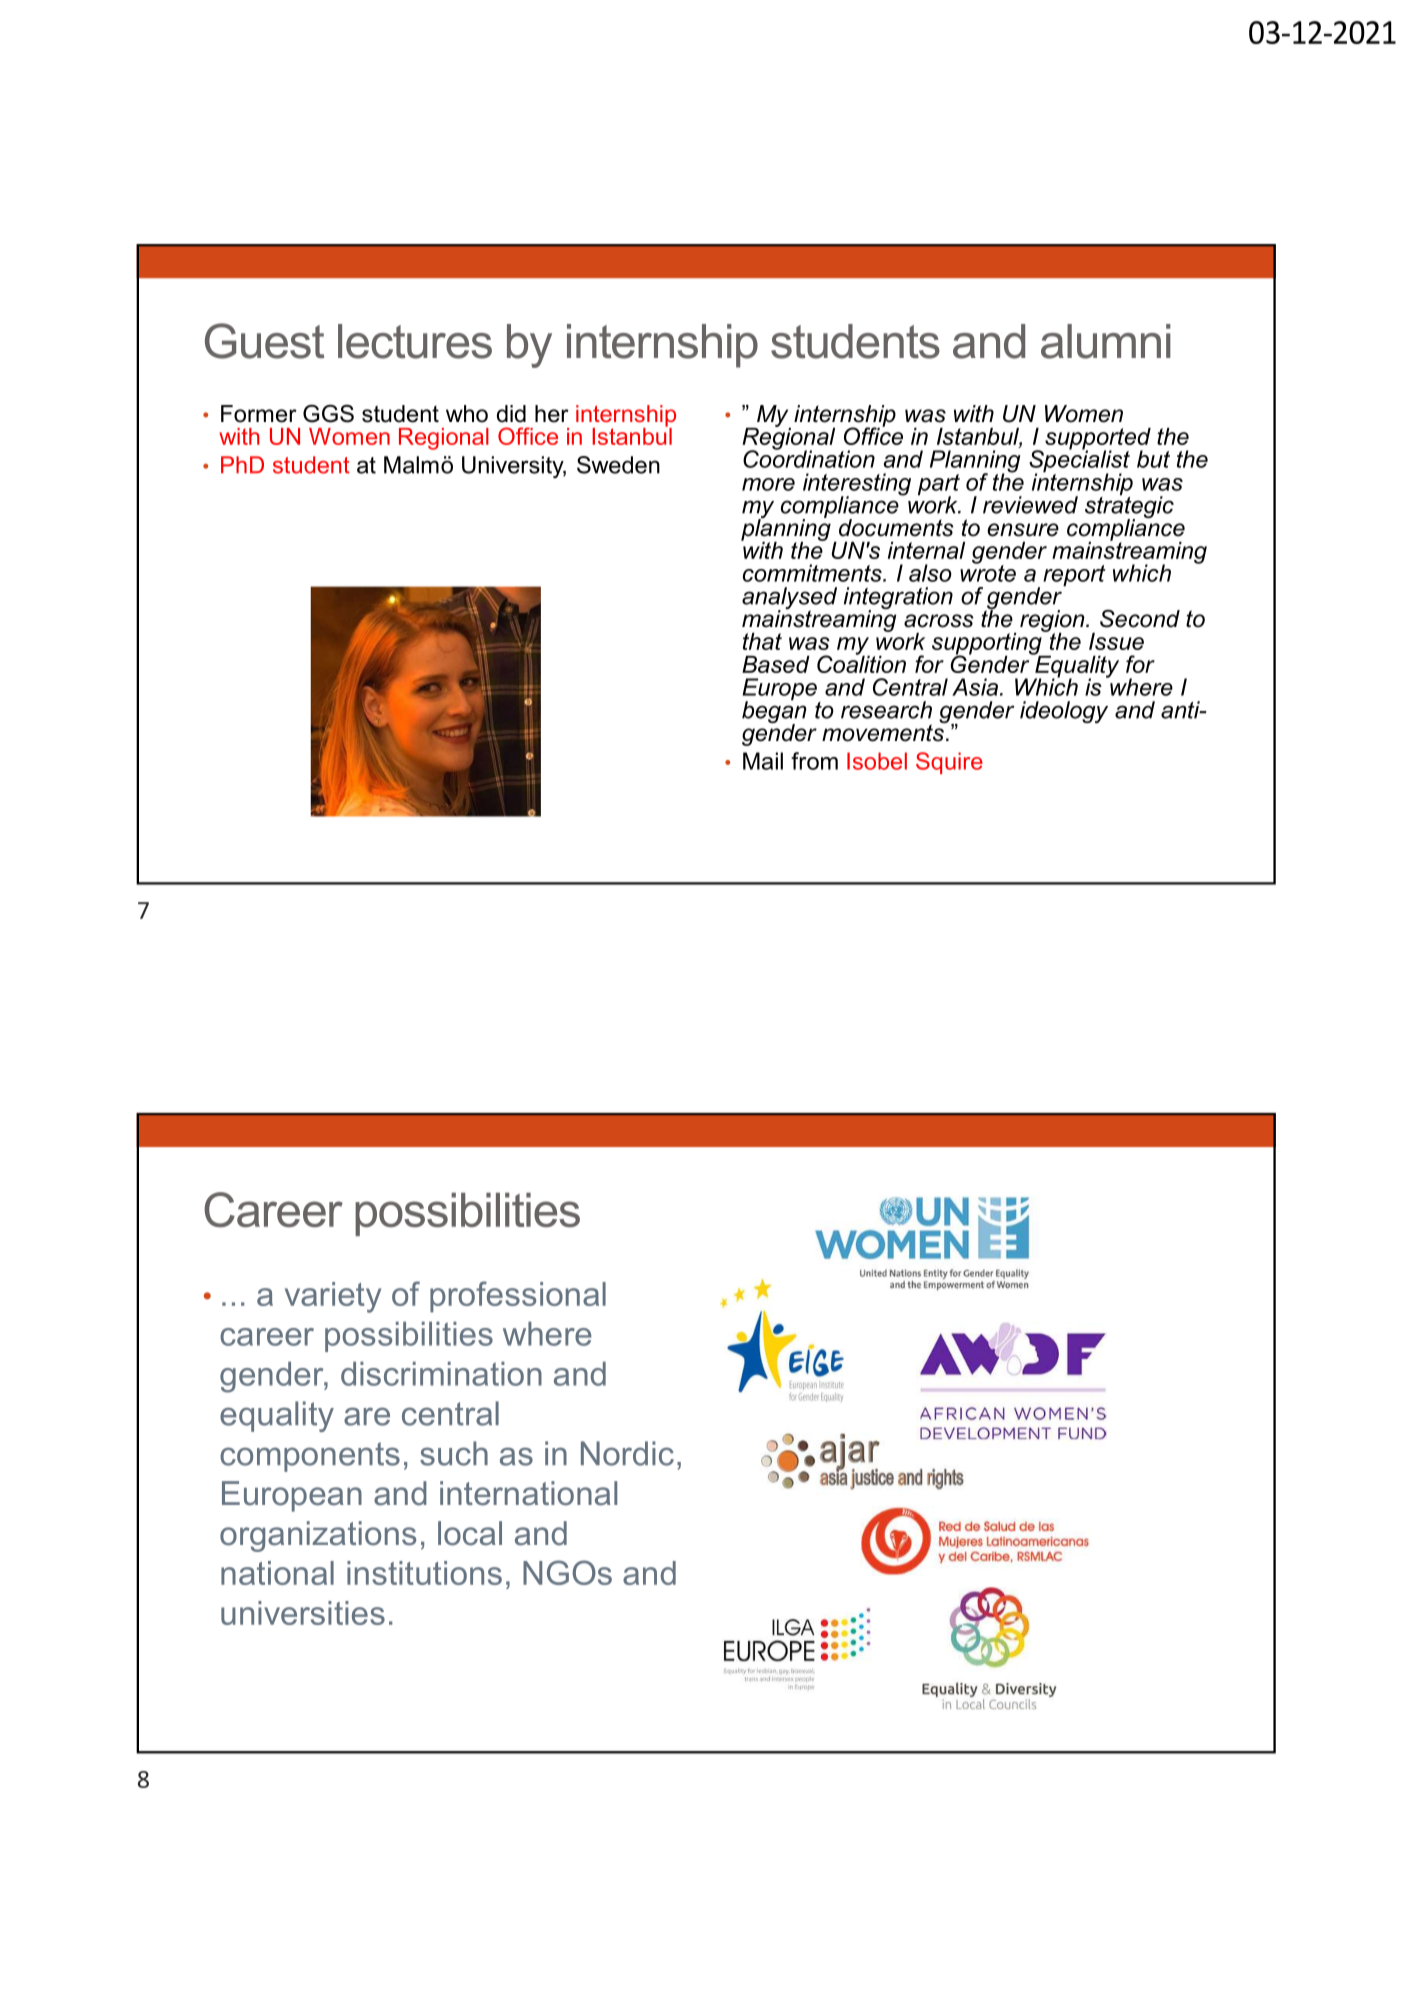  Describe the element at coordinates (1106, 341) in the image. I see `alumni` at that location.
